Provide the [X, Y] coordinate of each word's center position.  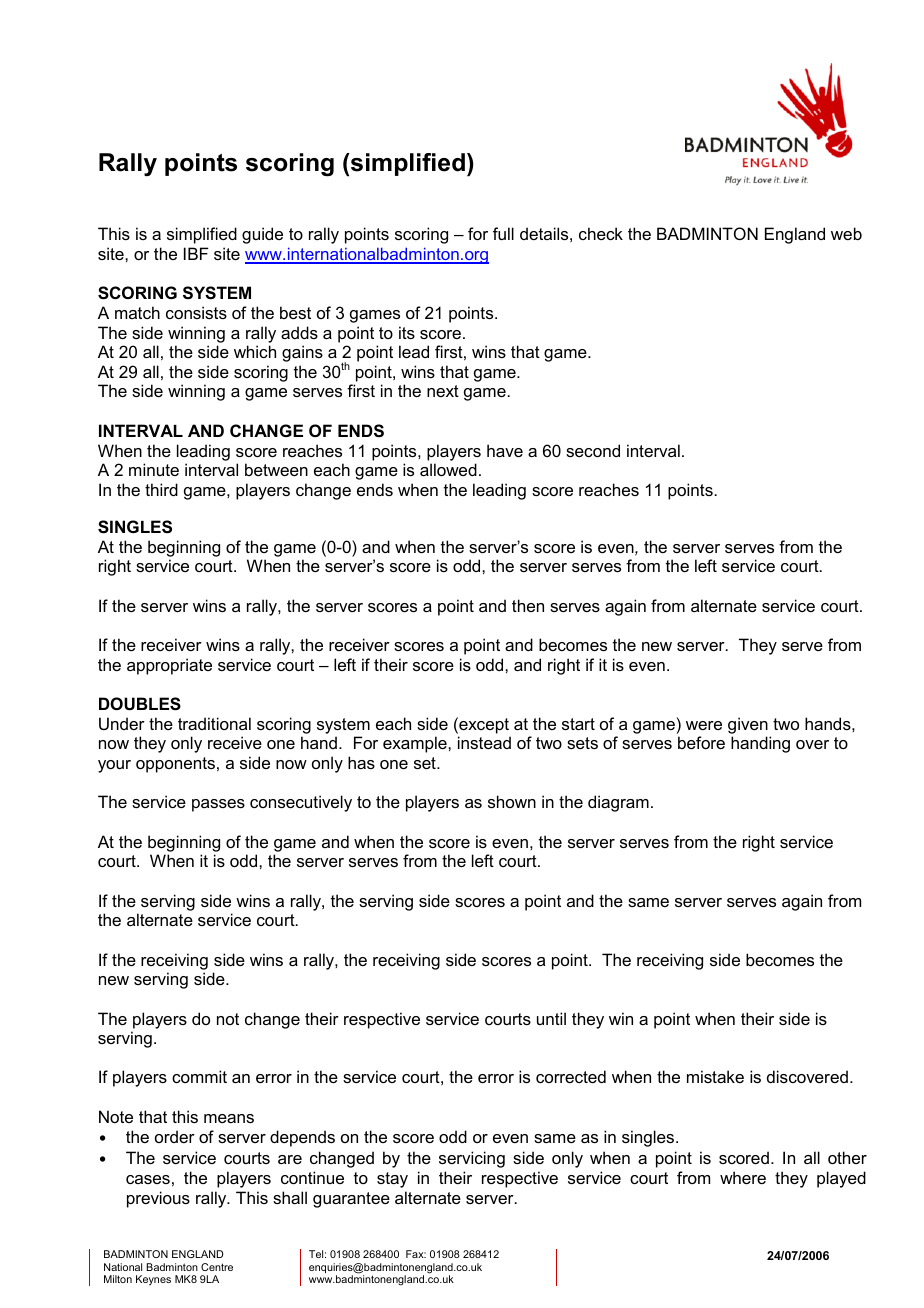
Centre [217, 1267]
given [748, 725]
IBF [196, 253]
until [551, 1018]
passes [218, 805]
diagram [618, 803]
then [528, 605]
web [846, 233]
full [503, 233]
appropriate [169, 666]
